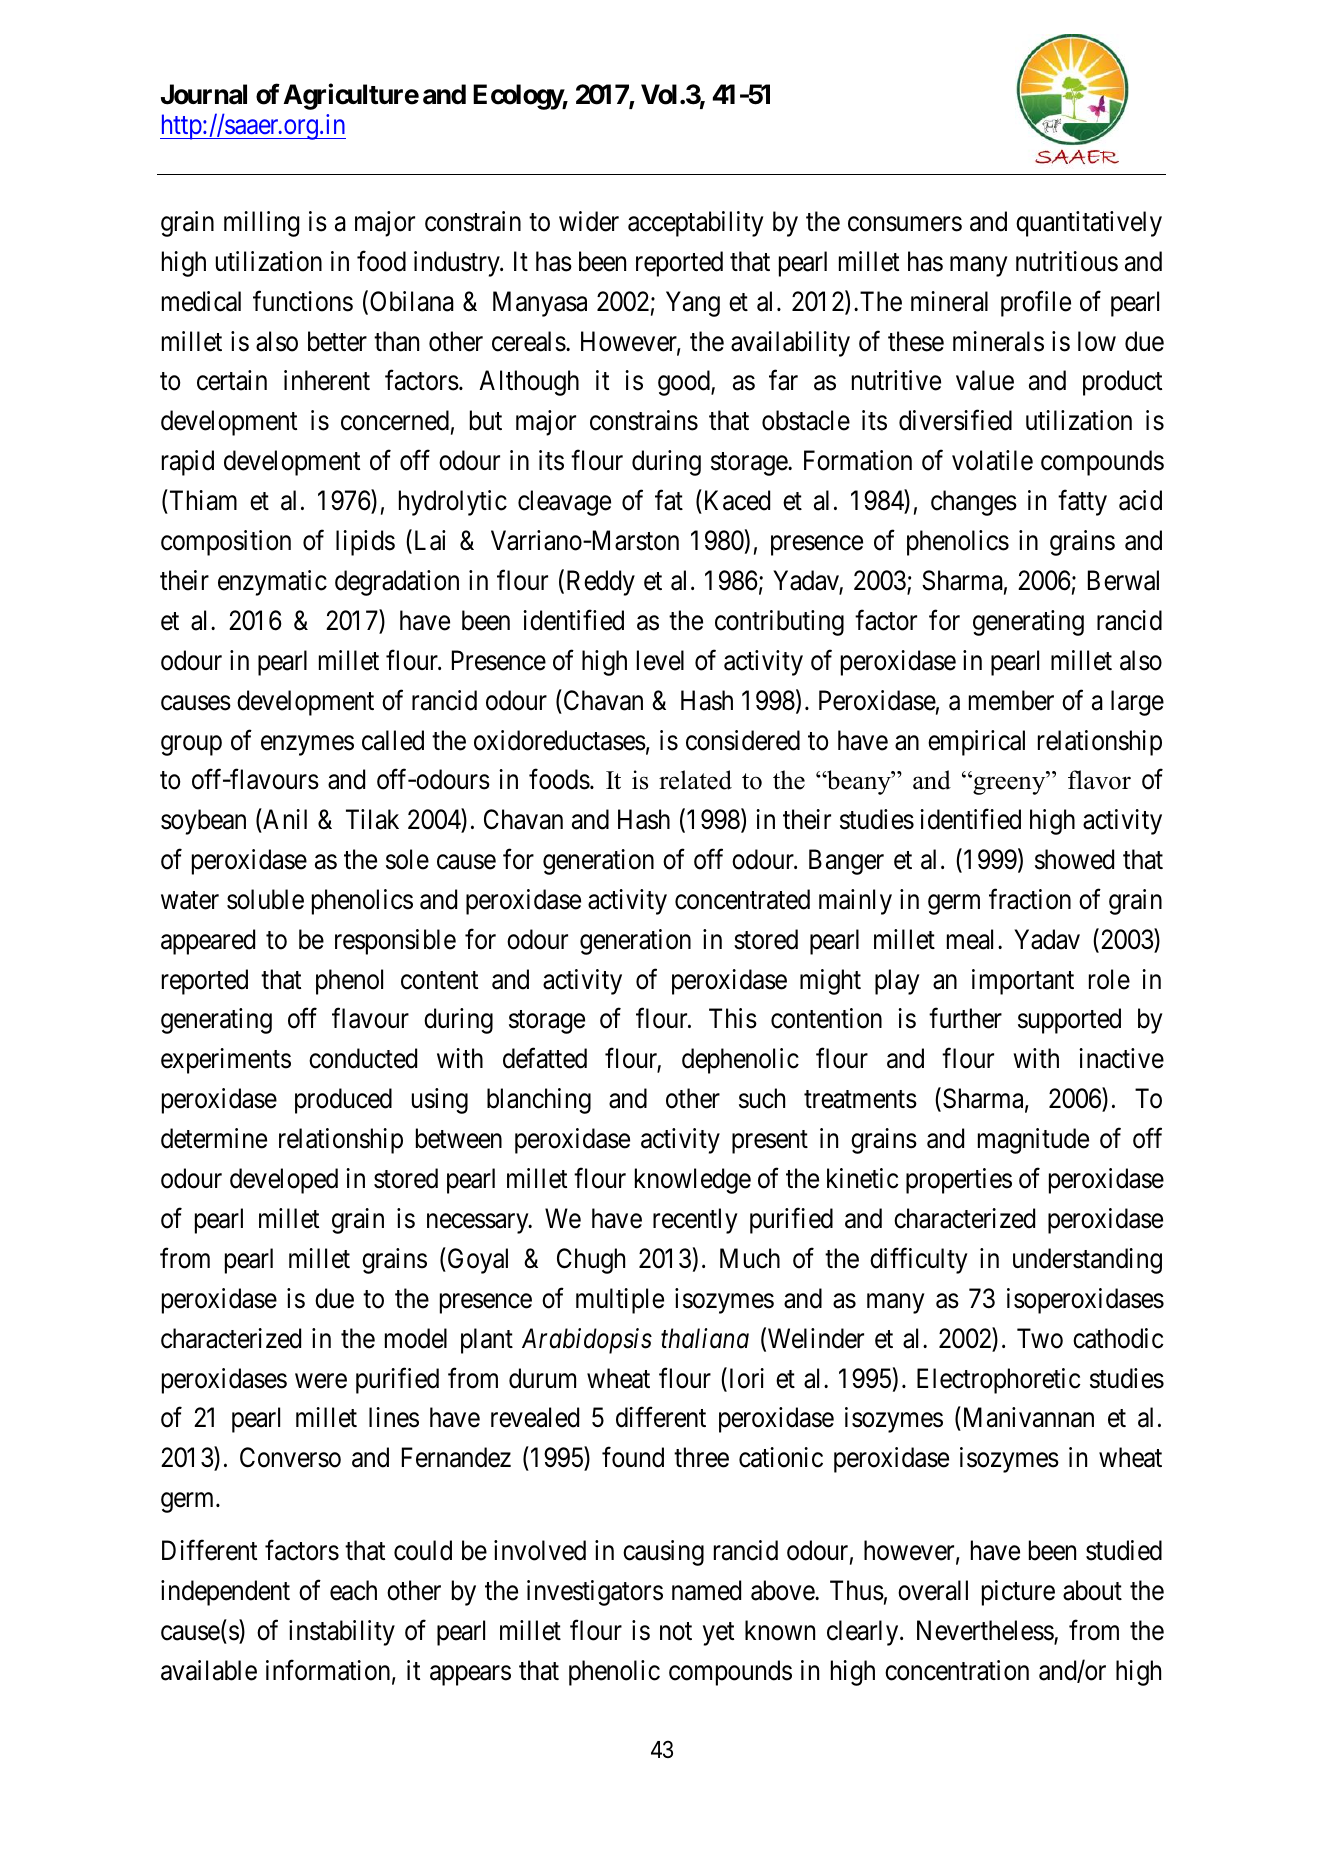 The image size is (1323, 1871). What do you see at coordinates (272, 583) in the document?
I see `enzymatic` at bounding box center [272, 583].
